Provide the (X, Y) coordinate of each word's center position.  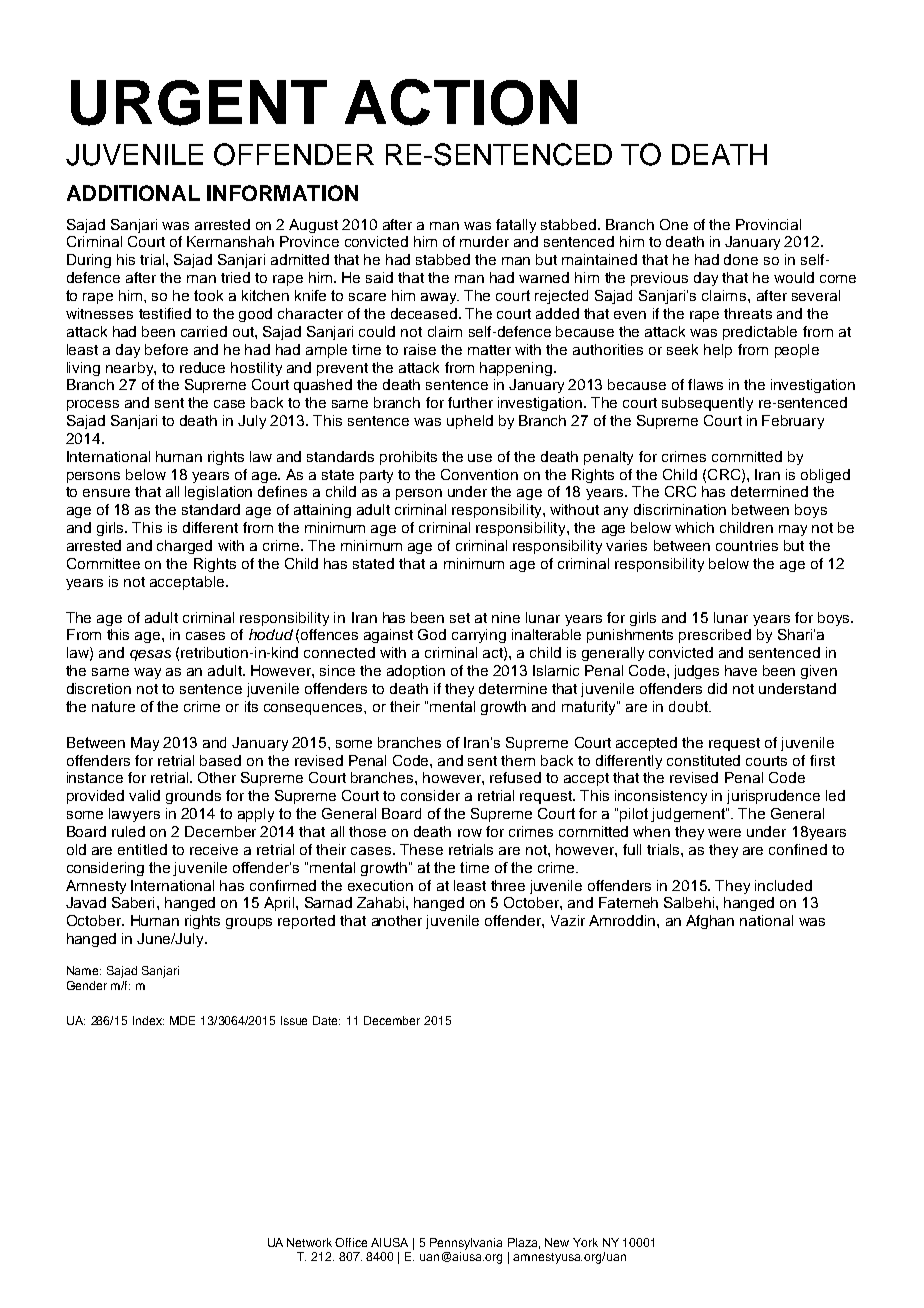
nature (113, 706)
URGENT (199, 103)
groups (249, 923)
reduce (202, 367)
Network (309, 1242)
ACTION (461, 102)
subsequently (707, 404)
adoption (416, 672)
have (741, 670)
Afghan (710, 922)
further (470, 402)
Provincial (768, 224)
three (508, 885)
